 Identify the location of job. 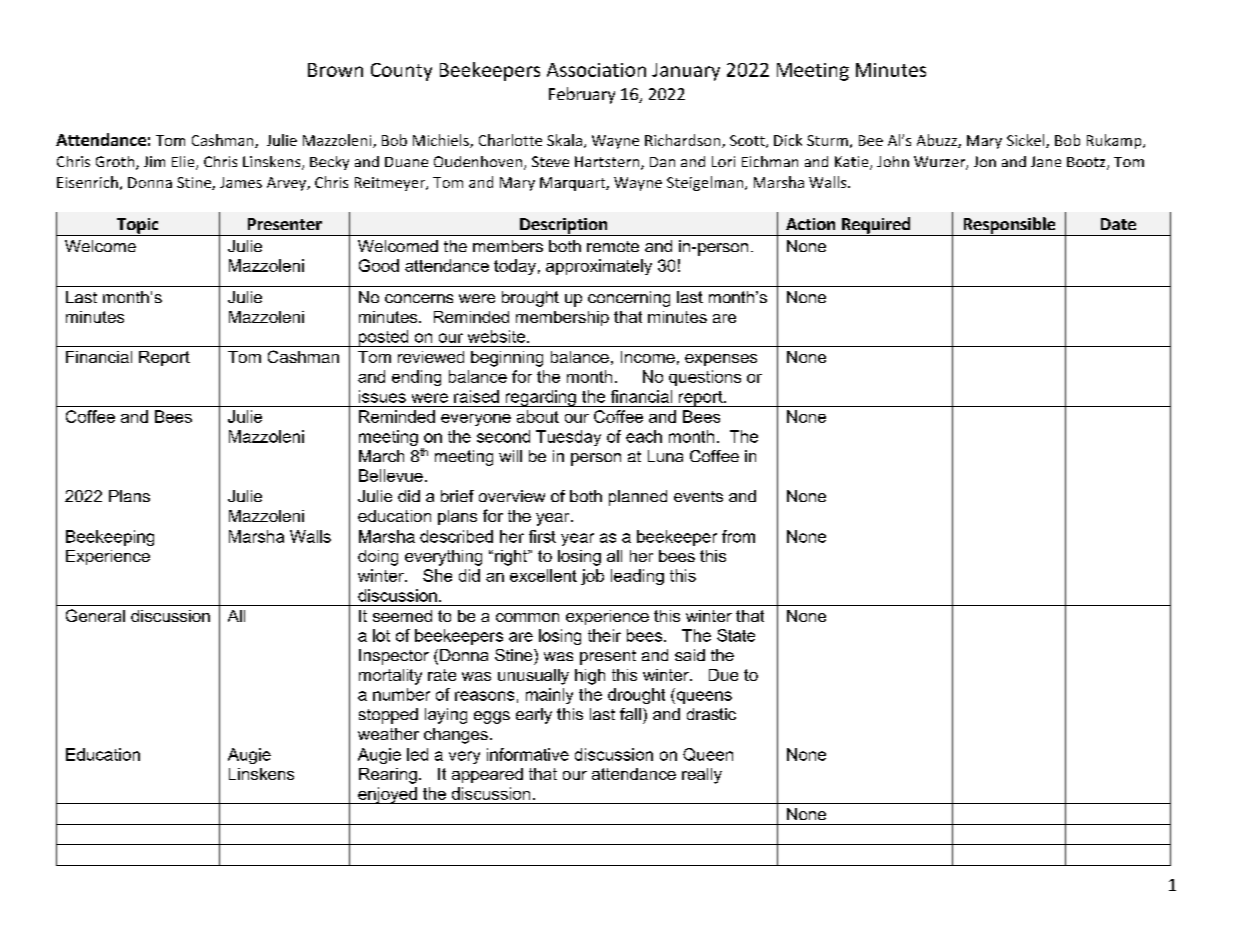
(592, 577).
